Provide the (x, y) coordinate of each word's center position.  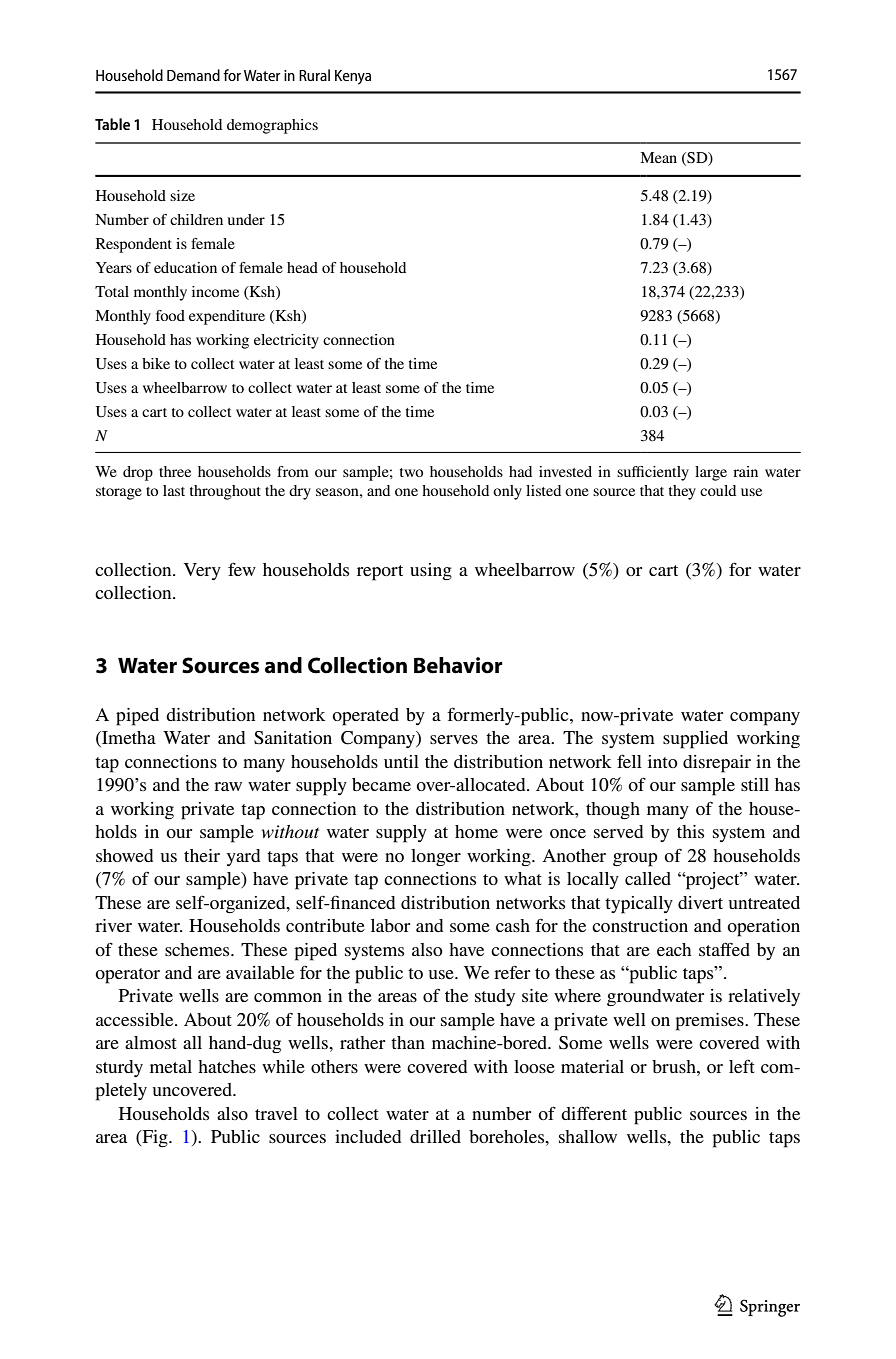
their (202, 855)
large (711, 473)
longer (436, 857)
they (682, 492)
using (431, 571)
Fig (155, 1138)
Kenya (353, 77)
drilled (435, 1136)
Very (202, 571)
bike (156, 363)
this (690, 831)
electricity (286, 341)
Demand (193, 75)
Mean (658, 157)
